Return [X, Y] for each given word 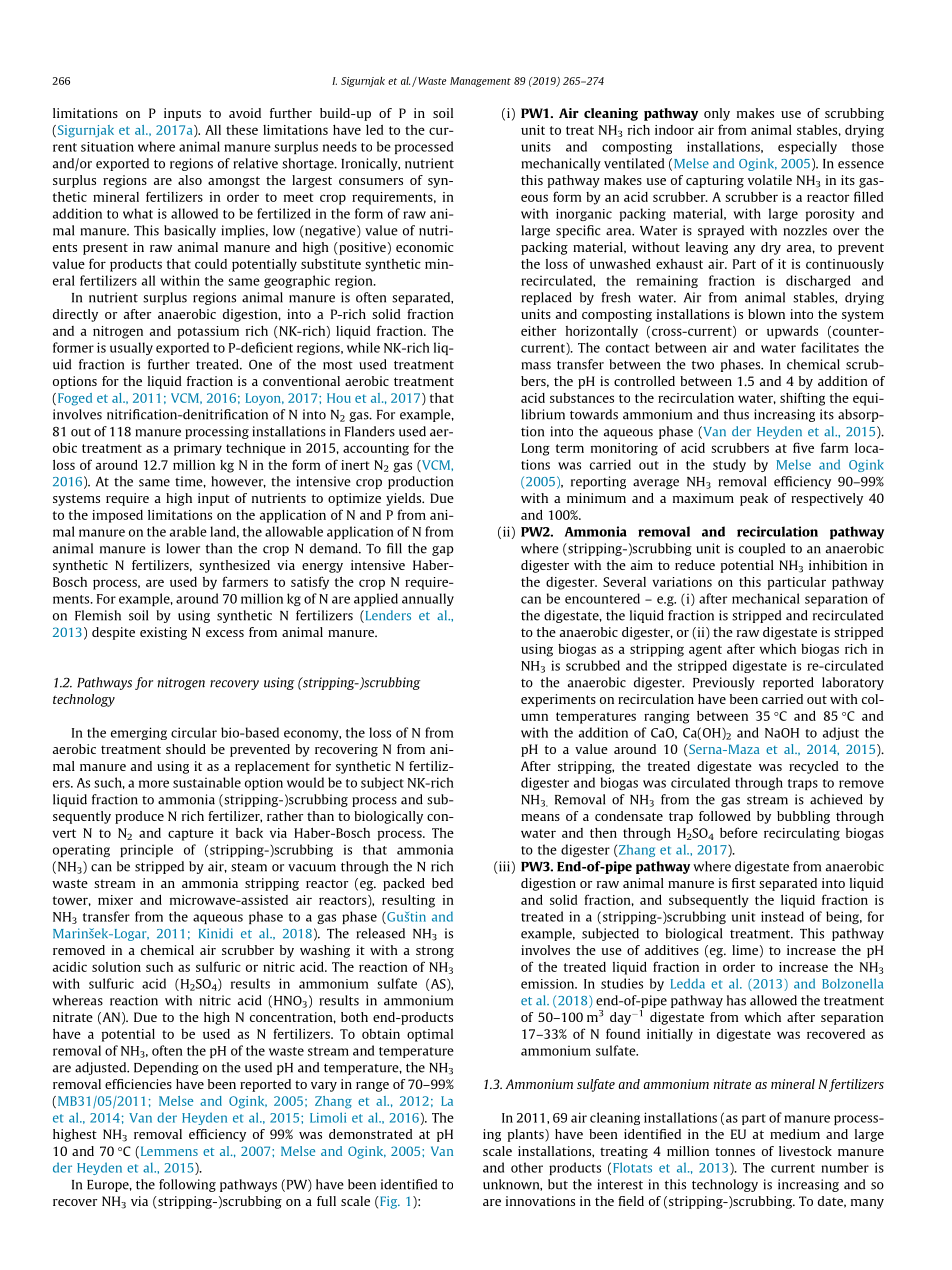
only [717, 114]
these [242, 130]
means [540, 817]
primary [198, 449]
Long [535, 449]
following [187, 1185]
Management [480, 82]
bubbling [803, 817]
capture [191, 835]
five [803, 447]
